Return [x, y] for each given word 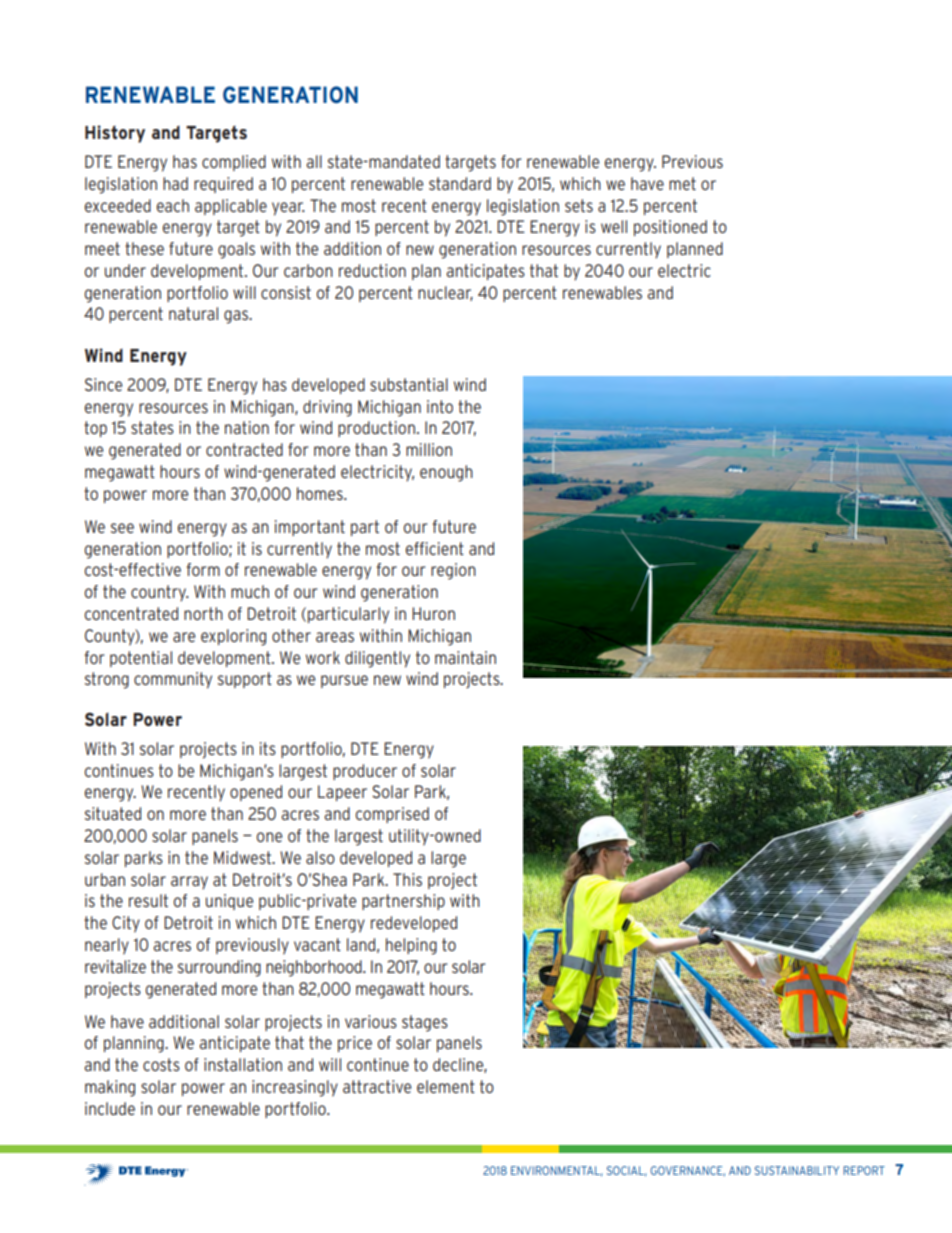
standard [460, 183]
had [175, 183]
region [453, 571]
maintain [465, 657]
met [682, 183]
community [173, 680]
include [110, 1108]
